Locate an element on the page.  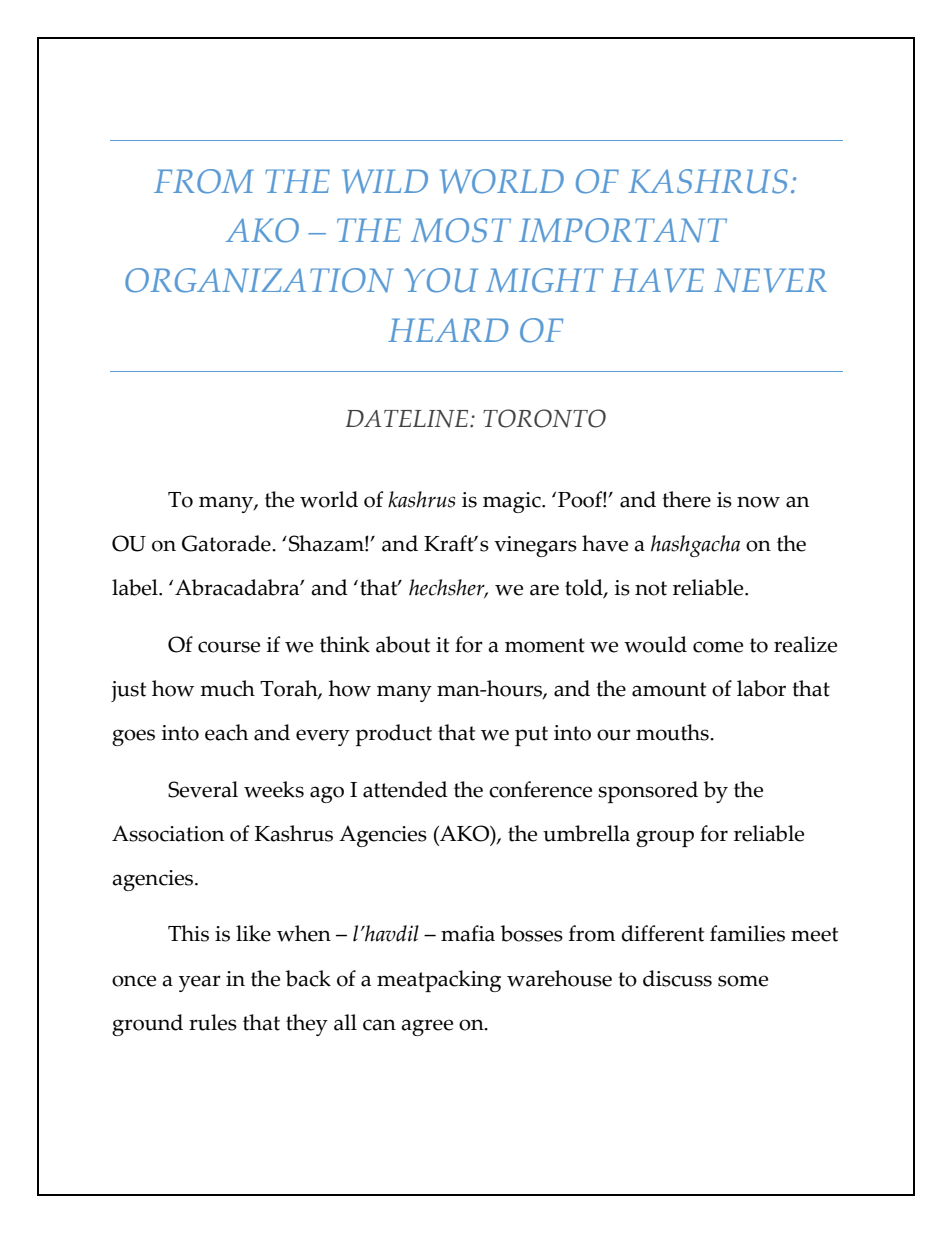
ORGANIZATION is located at coordinates (259, 280).
